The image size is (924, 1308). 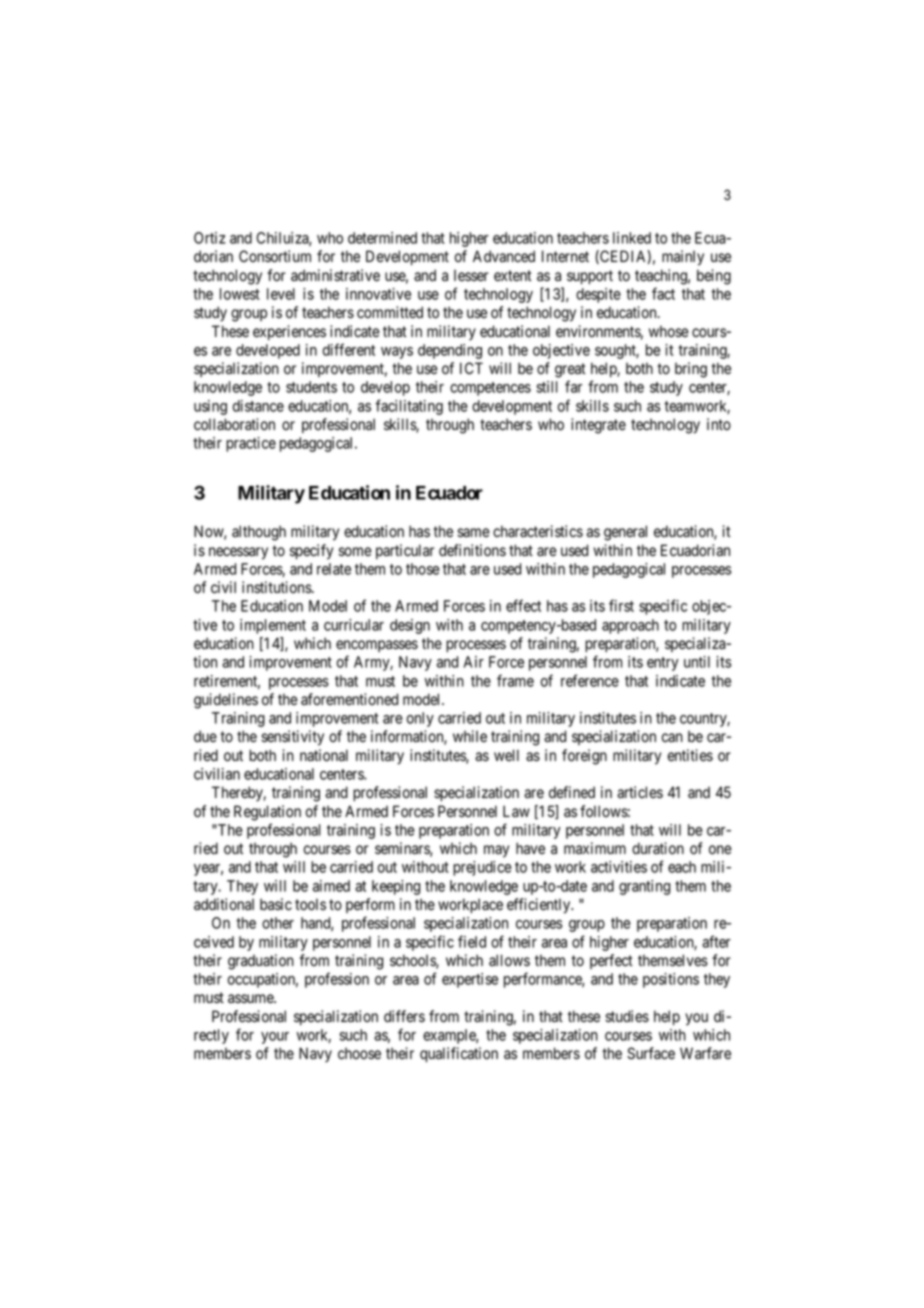 What do you see at coordinates (471, 275) in the screenshot?
I see `lesser` at bounding box center [471, 275].
